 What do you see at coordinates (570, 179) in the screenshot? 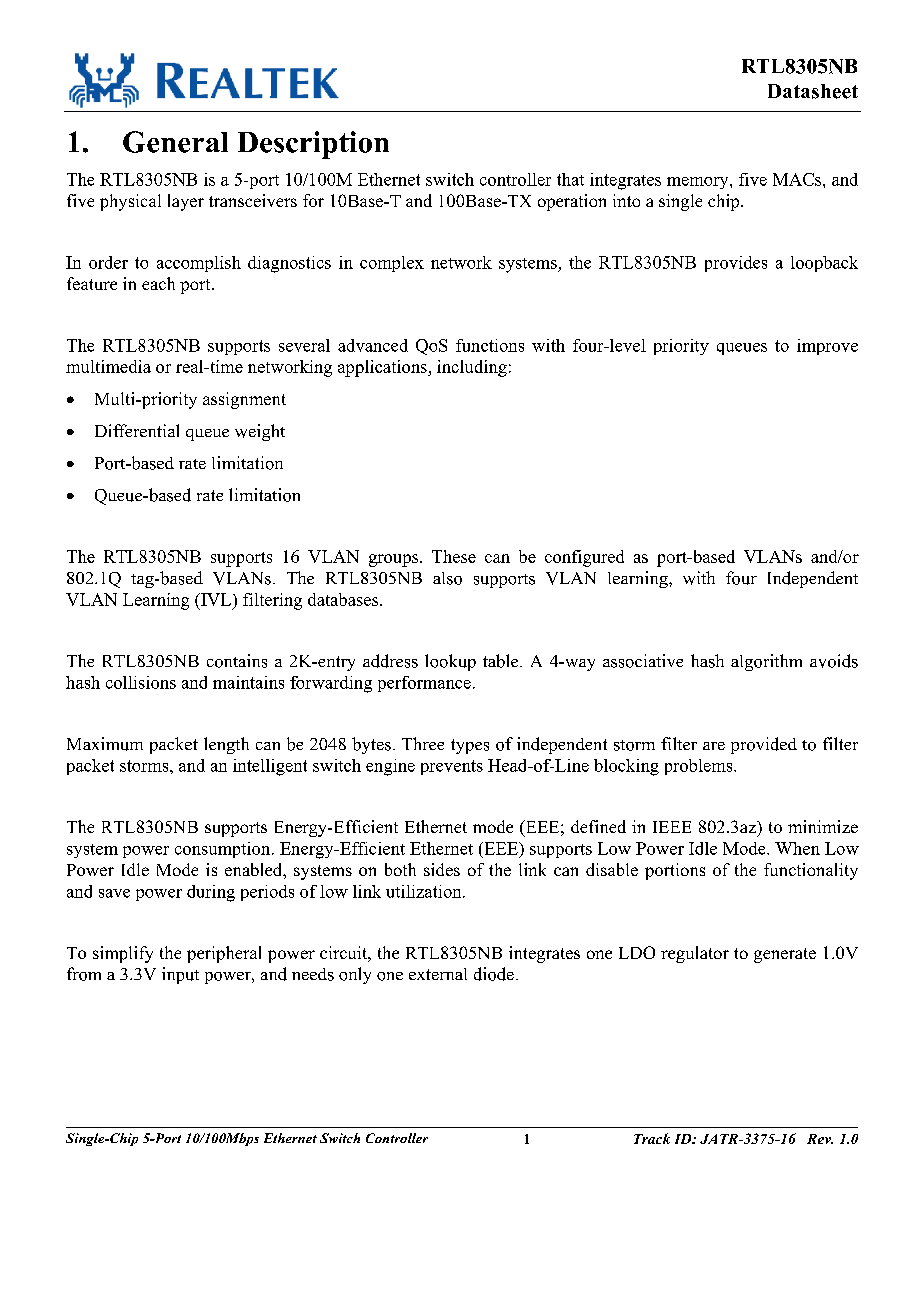
I see `that` at bounding box center [570, 179].
